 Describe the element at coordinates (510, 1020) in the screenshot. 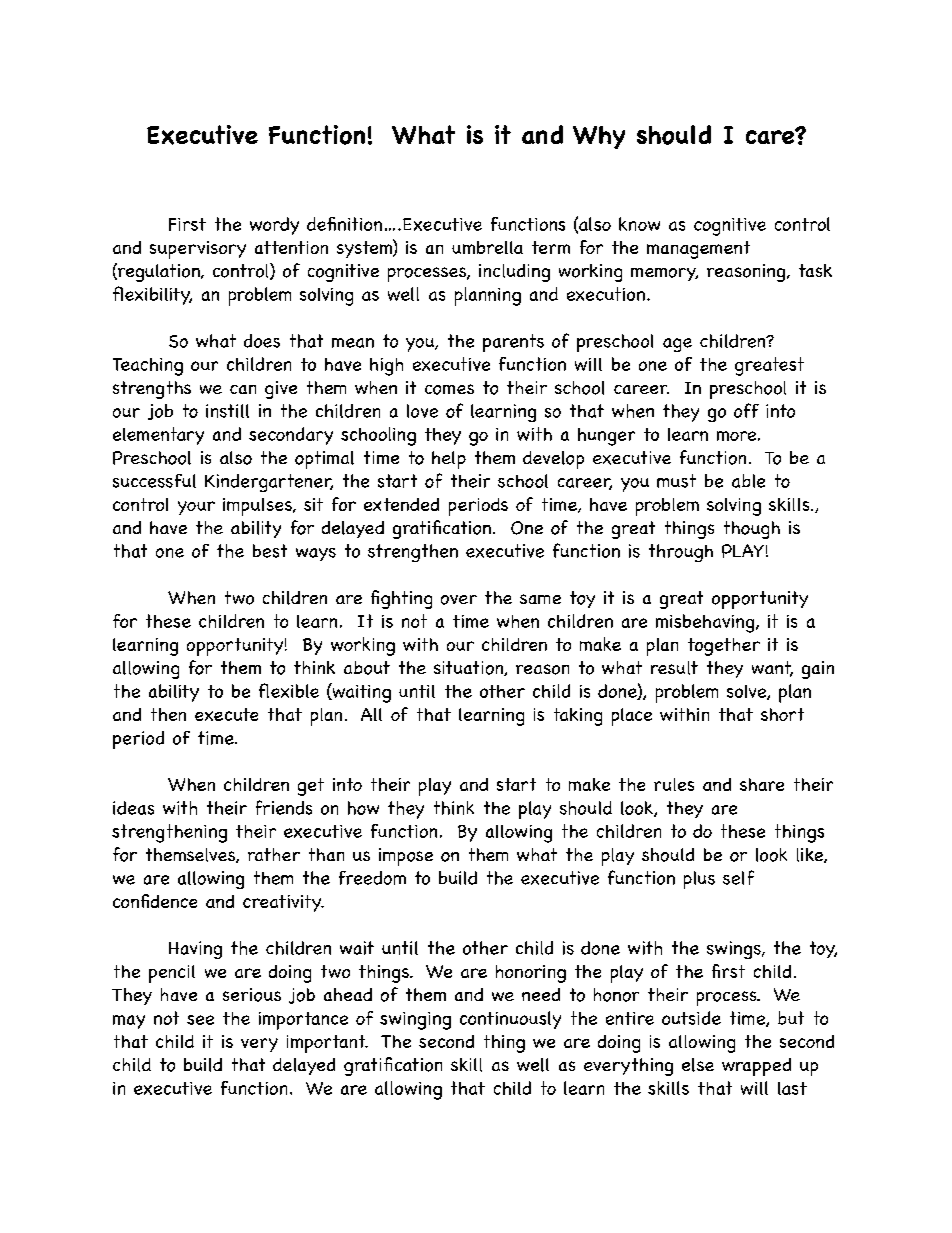

I see `continuously` at that location.
